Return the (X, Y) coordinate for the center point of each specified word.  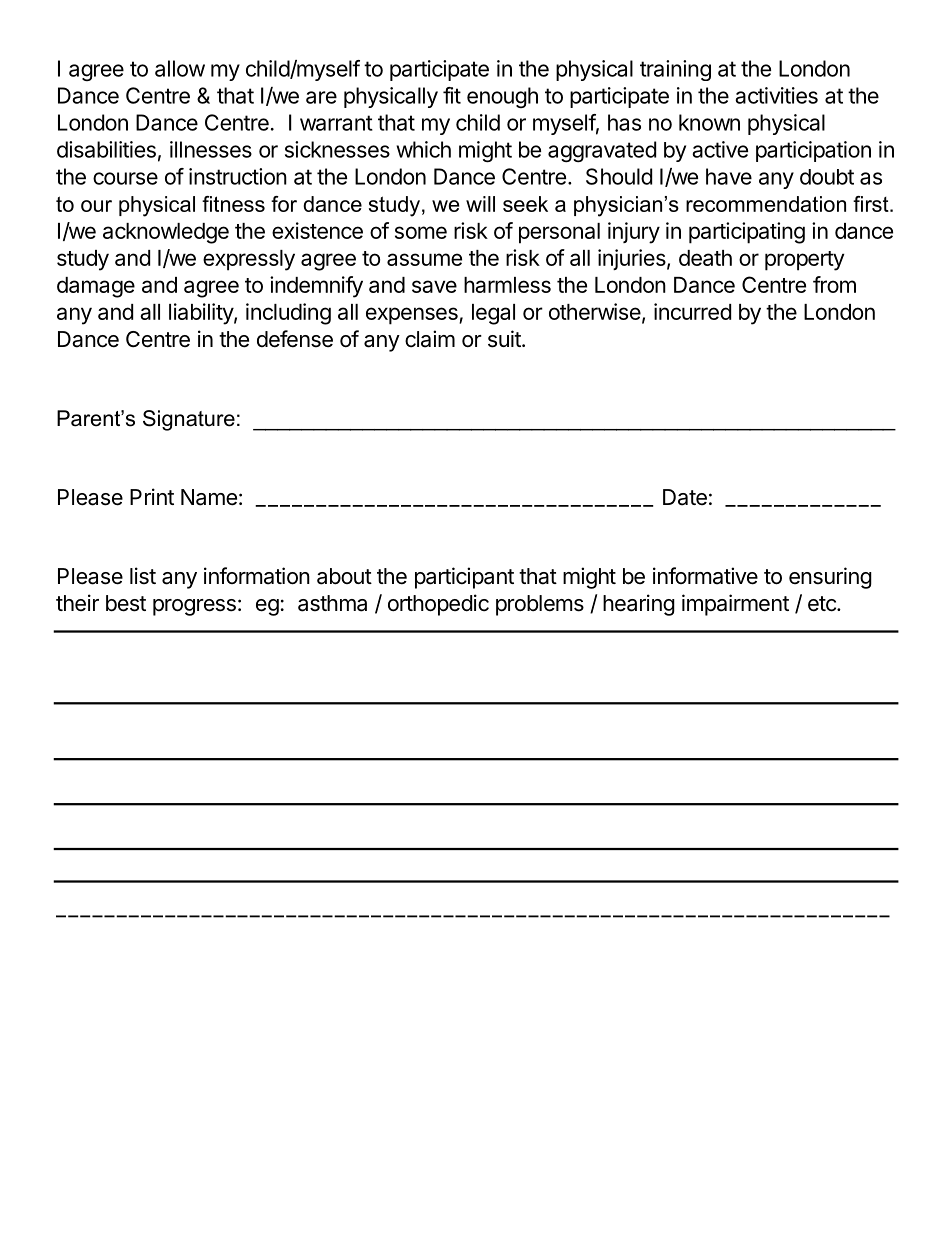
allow (180, 68)
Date (685, 497)
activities (776, 95)
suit (505, 339)
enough (502, 97)
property (804, 261)
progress (194, 607)
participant (464, 578)
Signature (189, 420)
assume (424, 259)
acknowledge (166, 233)
